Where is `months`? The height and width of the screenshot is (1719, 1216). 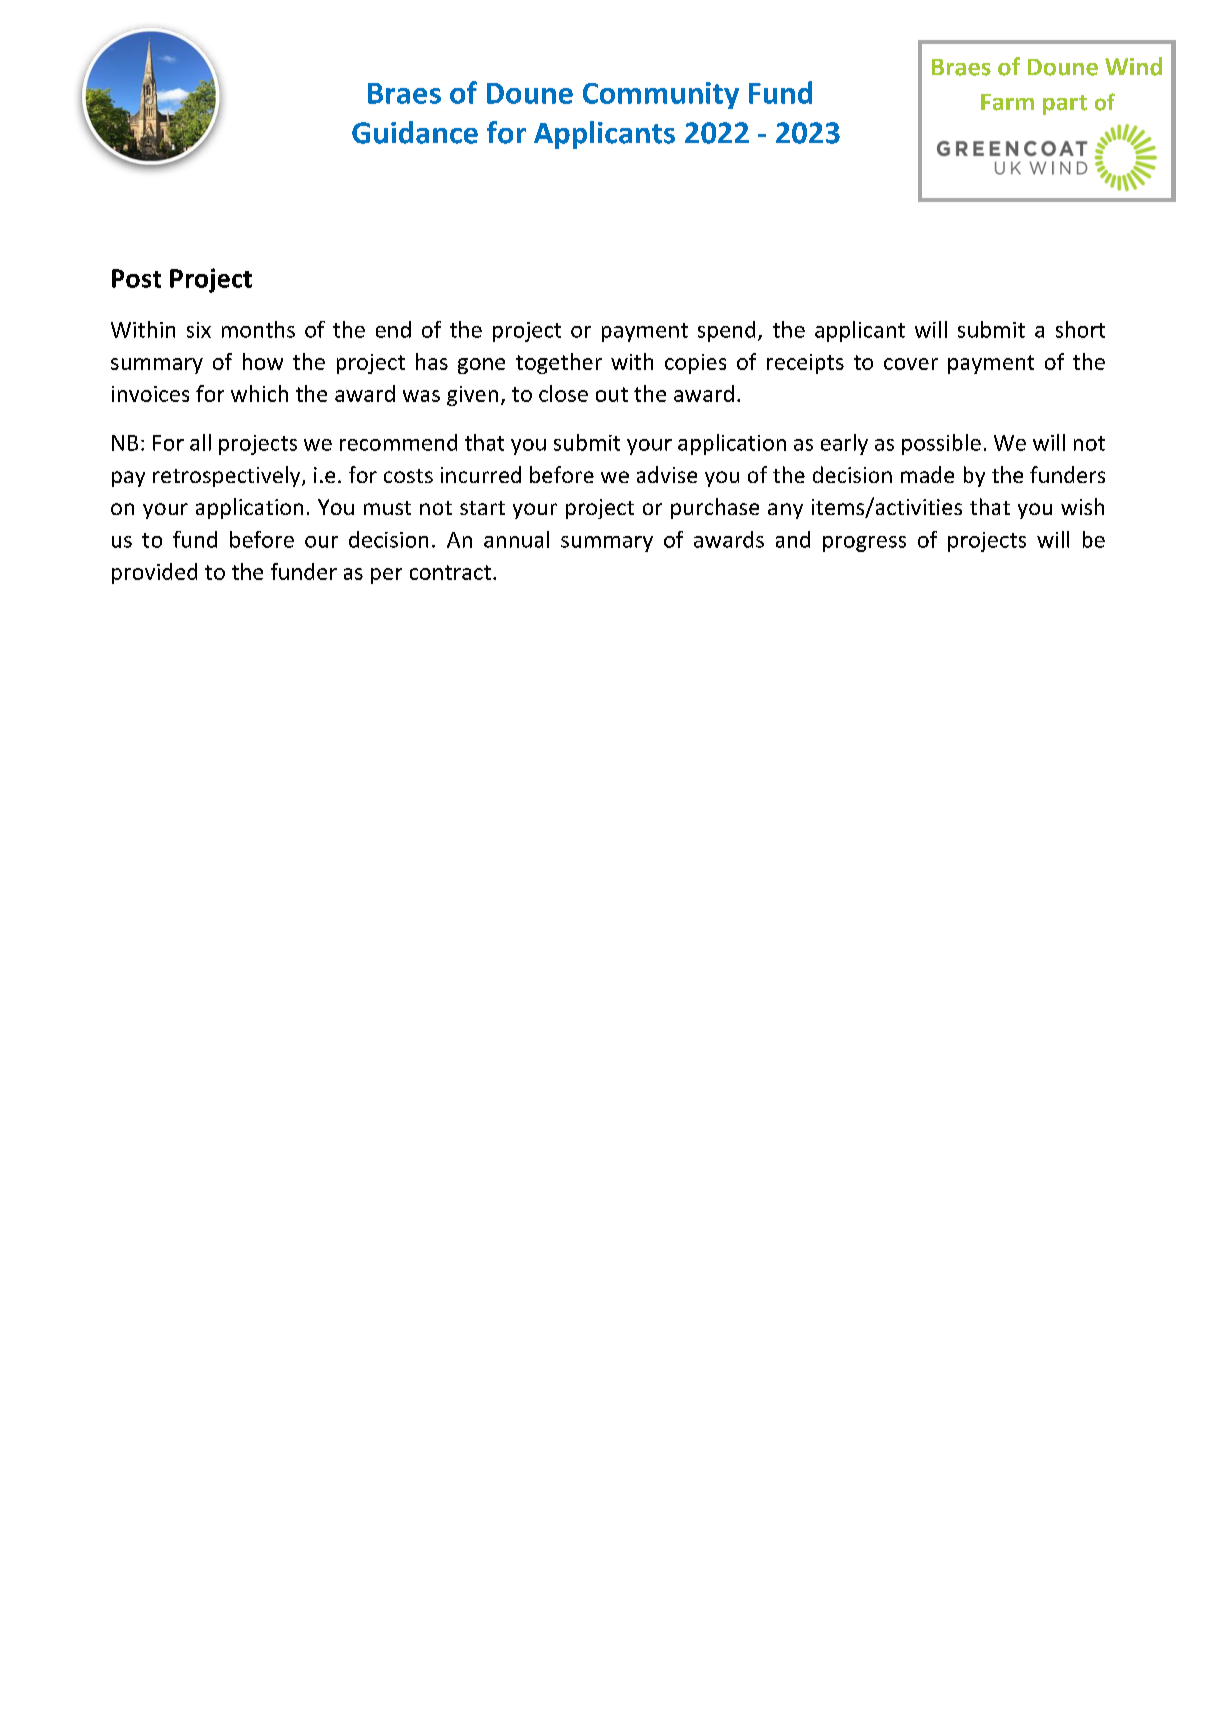
months is located at coordinates (258, 329).
